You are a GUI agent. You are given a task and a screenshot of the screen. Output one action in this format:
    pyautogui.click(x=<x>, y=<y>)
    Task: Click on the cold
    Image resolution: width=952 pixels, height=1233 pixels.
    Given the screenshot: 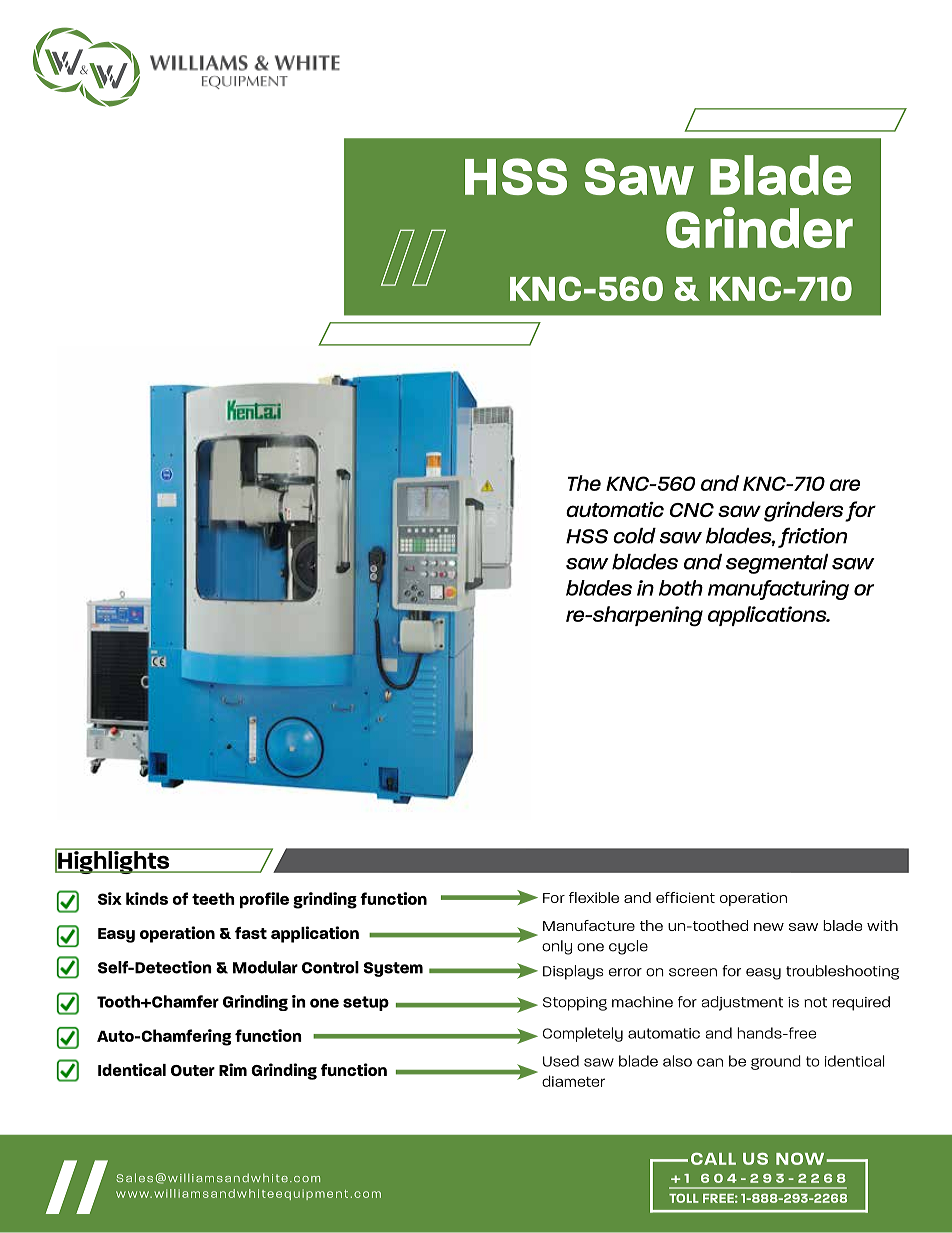 What is the action you would take?
    pyautogui.click(x=634, y=536)
